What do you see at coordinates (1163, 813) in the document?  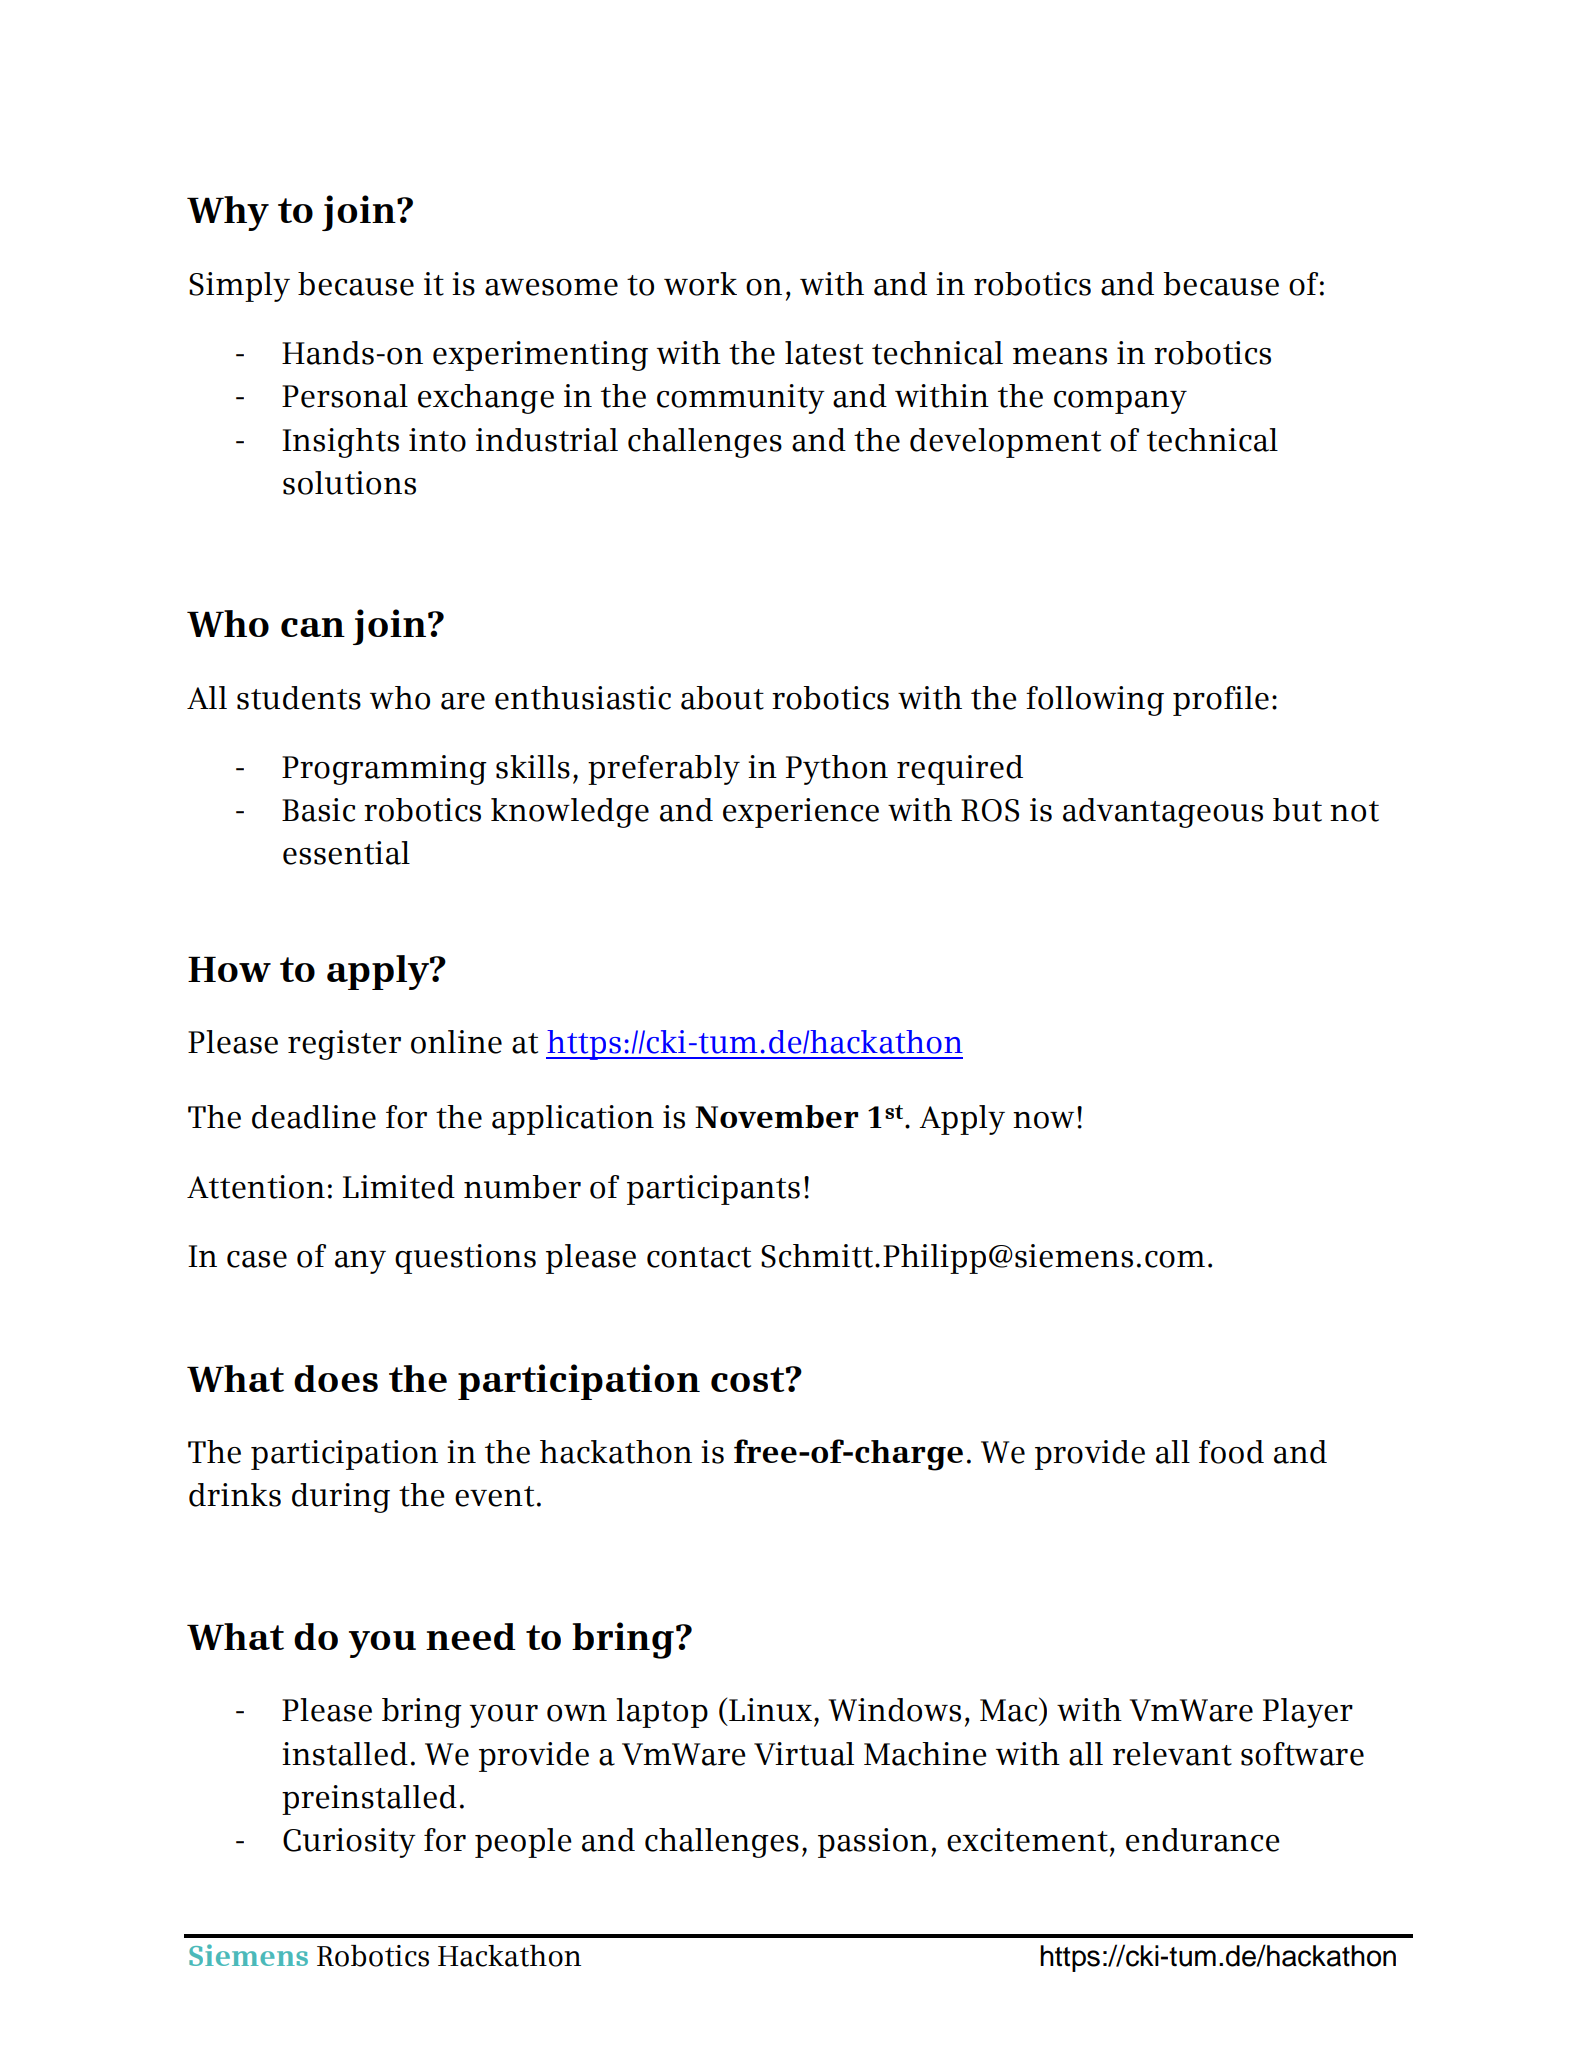 I see `advantageous` at bounding box center [1163, 813].
